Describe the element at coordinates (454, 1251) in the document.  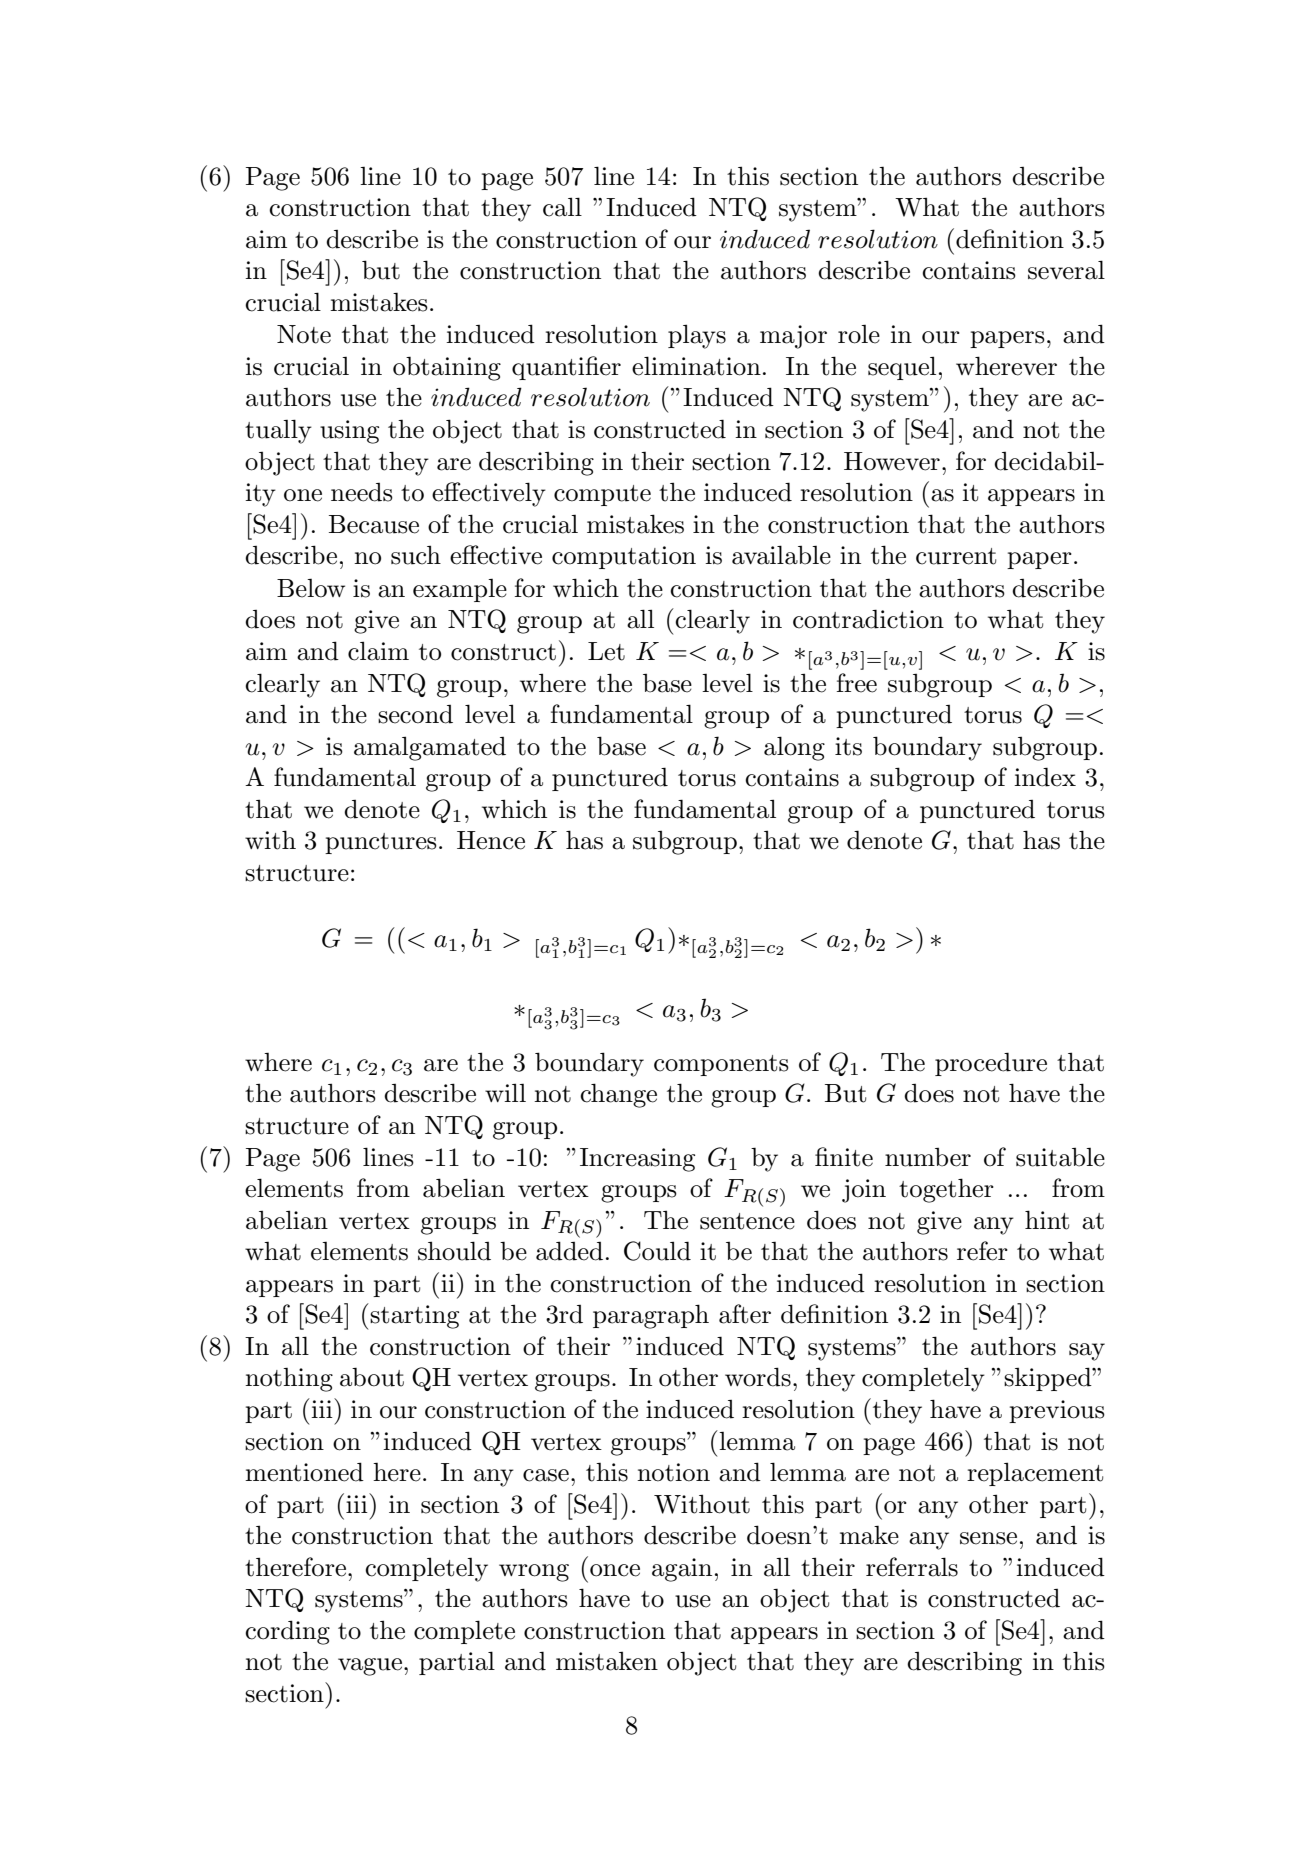
I see `should` at that location.
